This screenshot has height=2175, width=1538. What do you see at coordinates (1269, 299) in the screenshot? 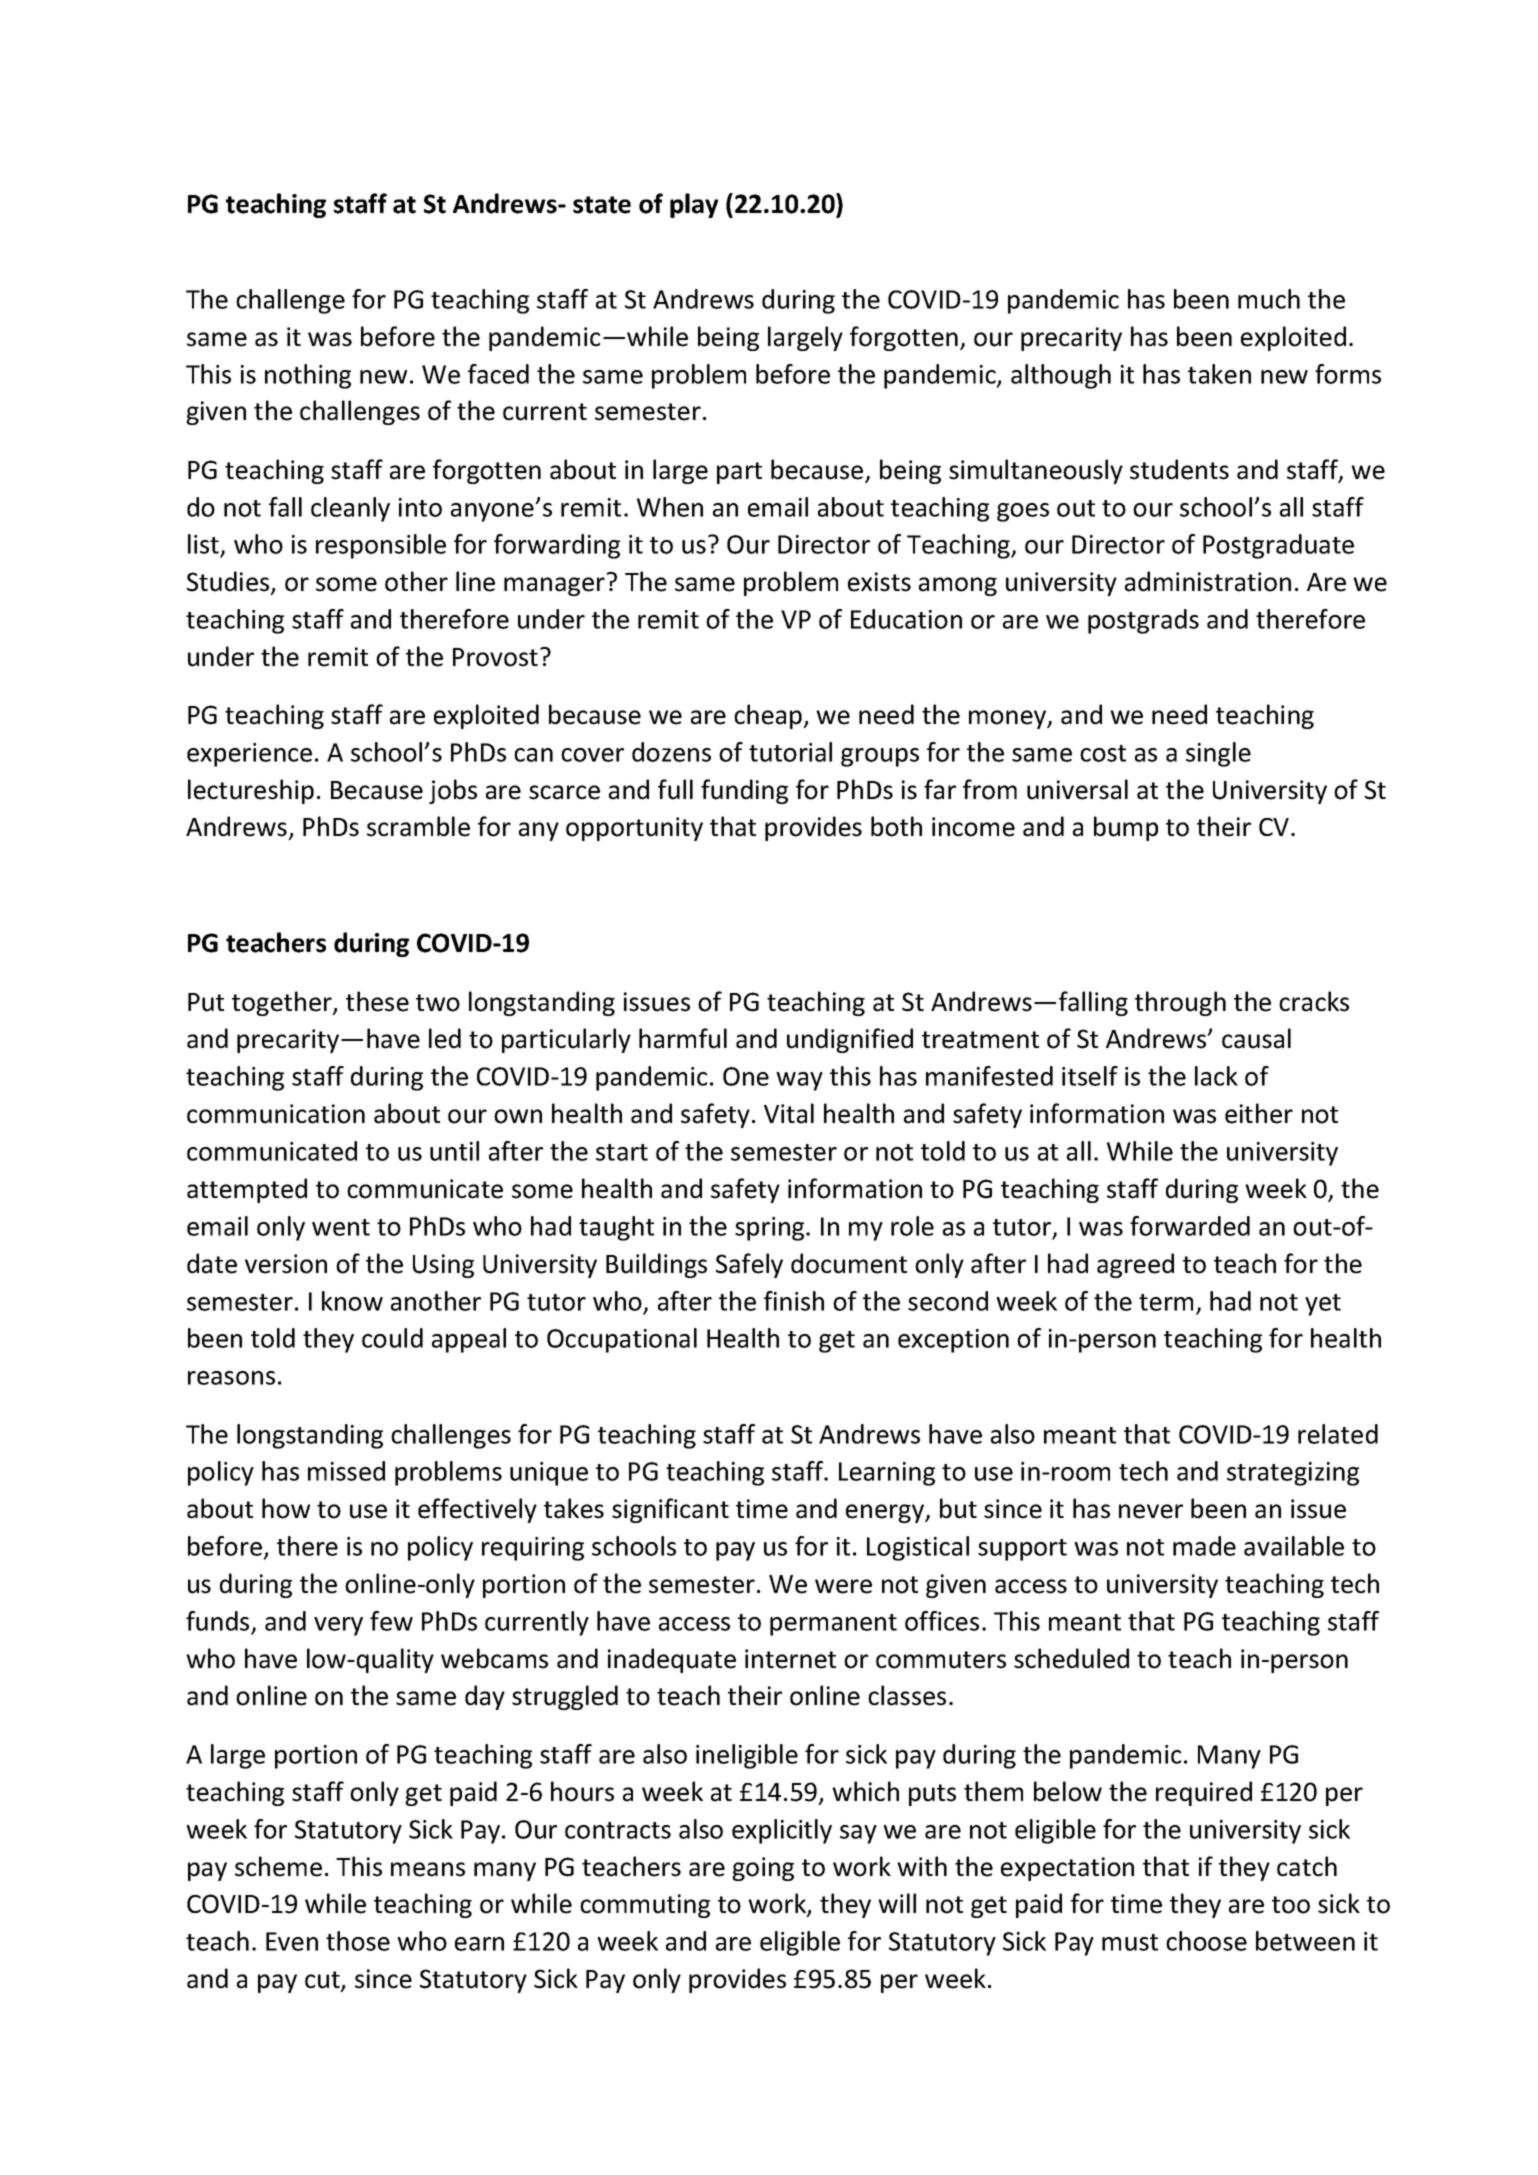
I see `much` at bounding box center [1269, 299].
